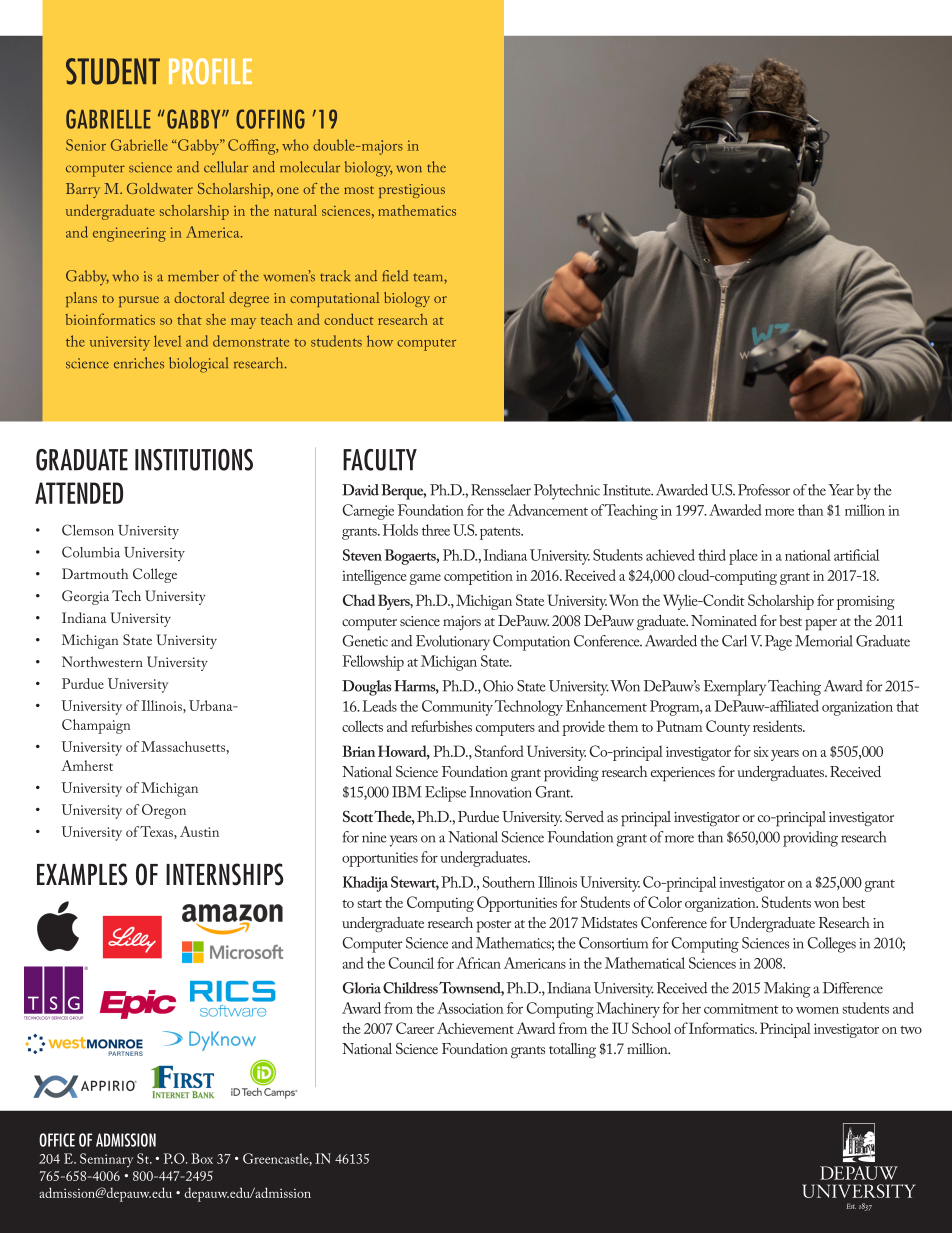 This screenshot has width=952, height=1233. I want to click on Box, so click(202, 1158).
